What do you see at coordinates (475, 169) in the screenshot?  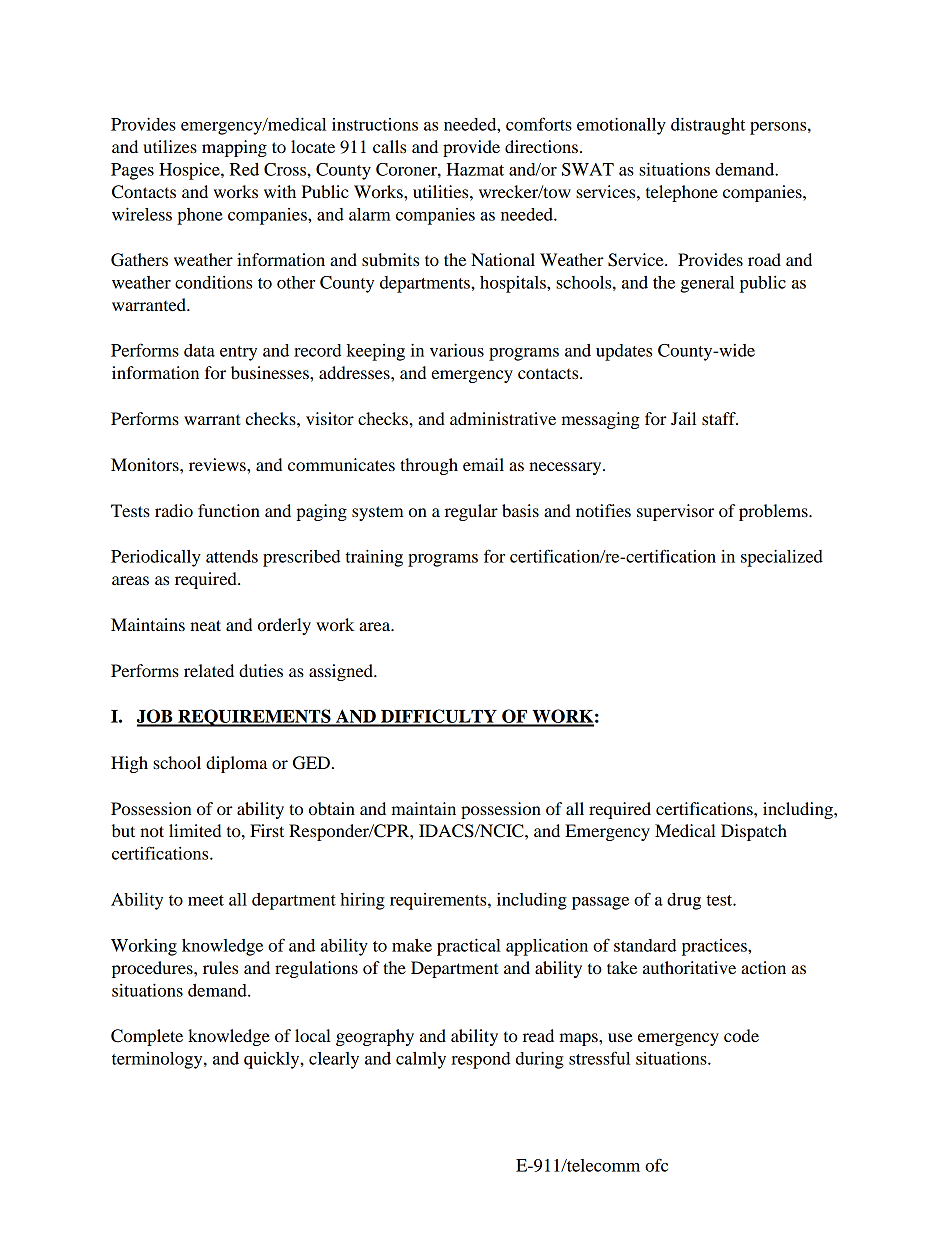 I see `Hazmat` at bounding box center [475, 169].
